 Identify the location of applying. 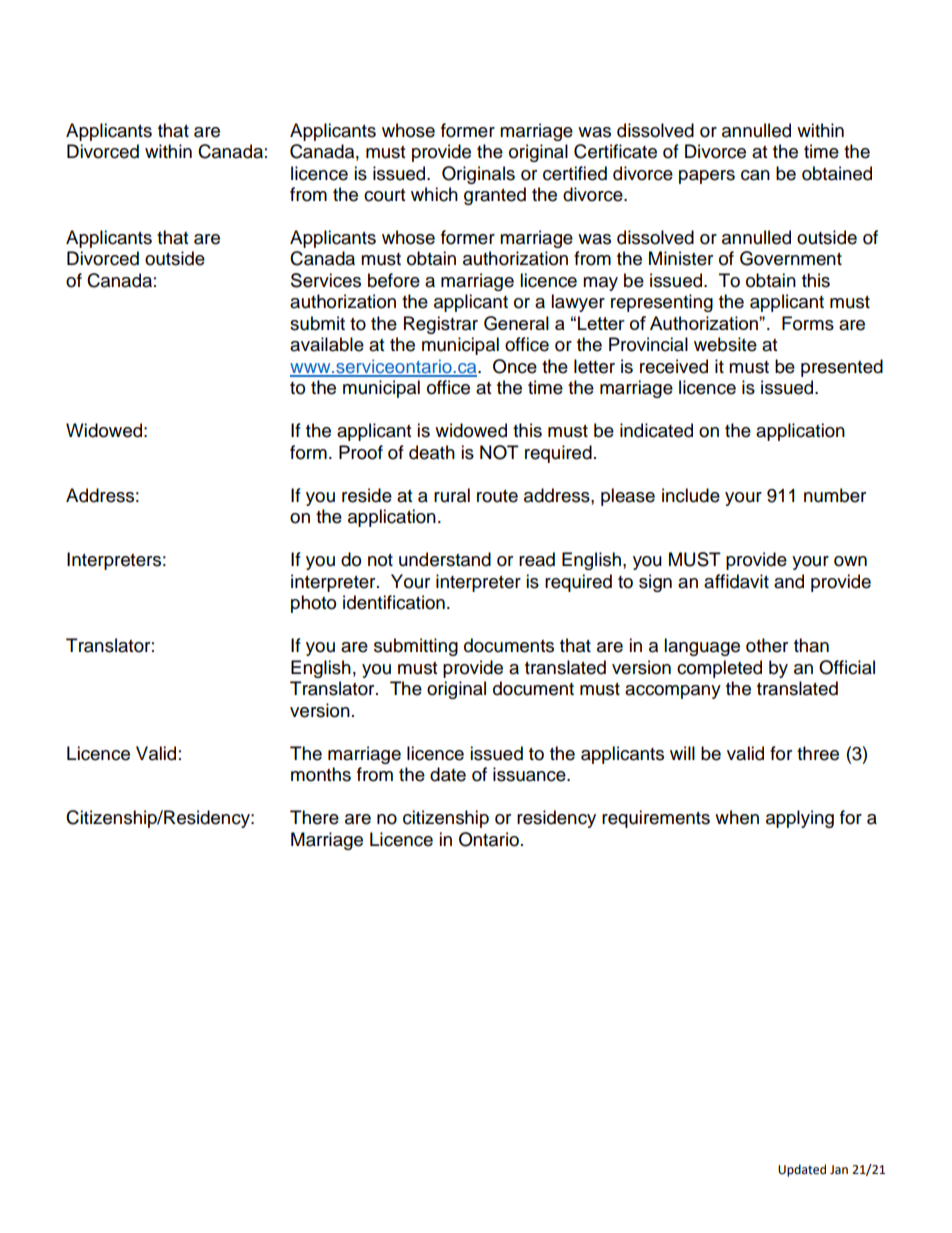
(800, 819).
